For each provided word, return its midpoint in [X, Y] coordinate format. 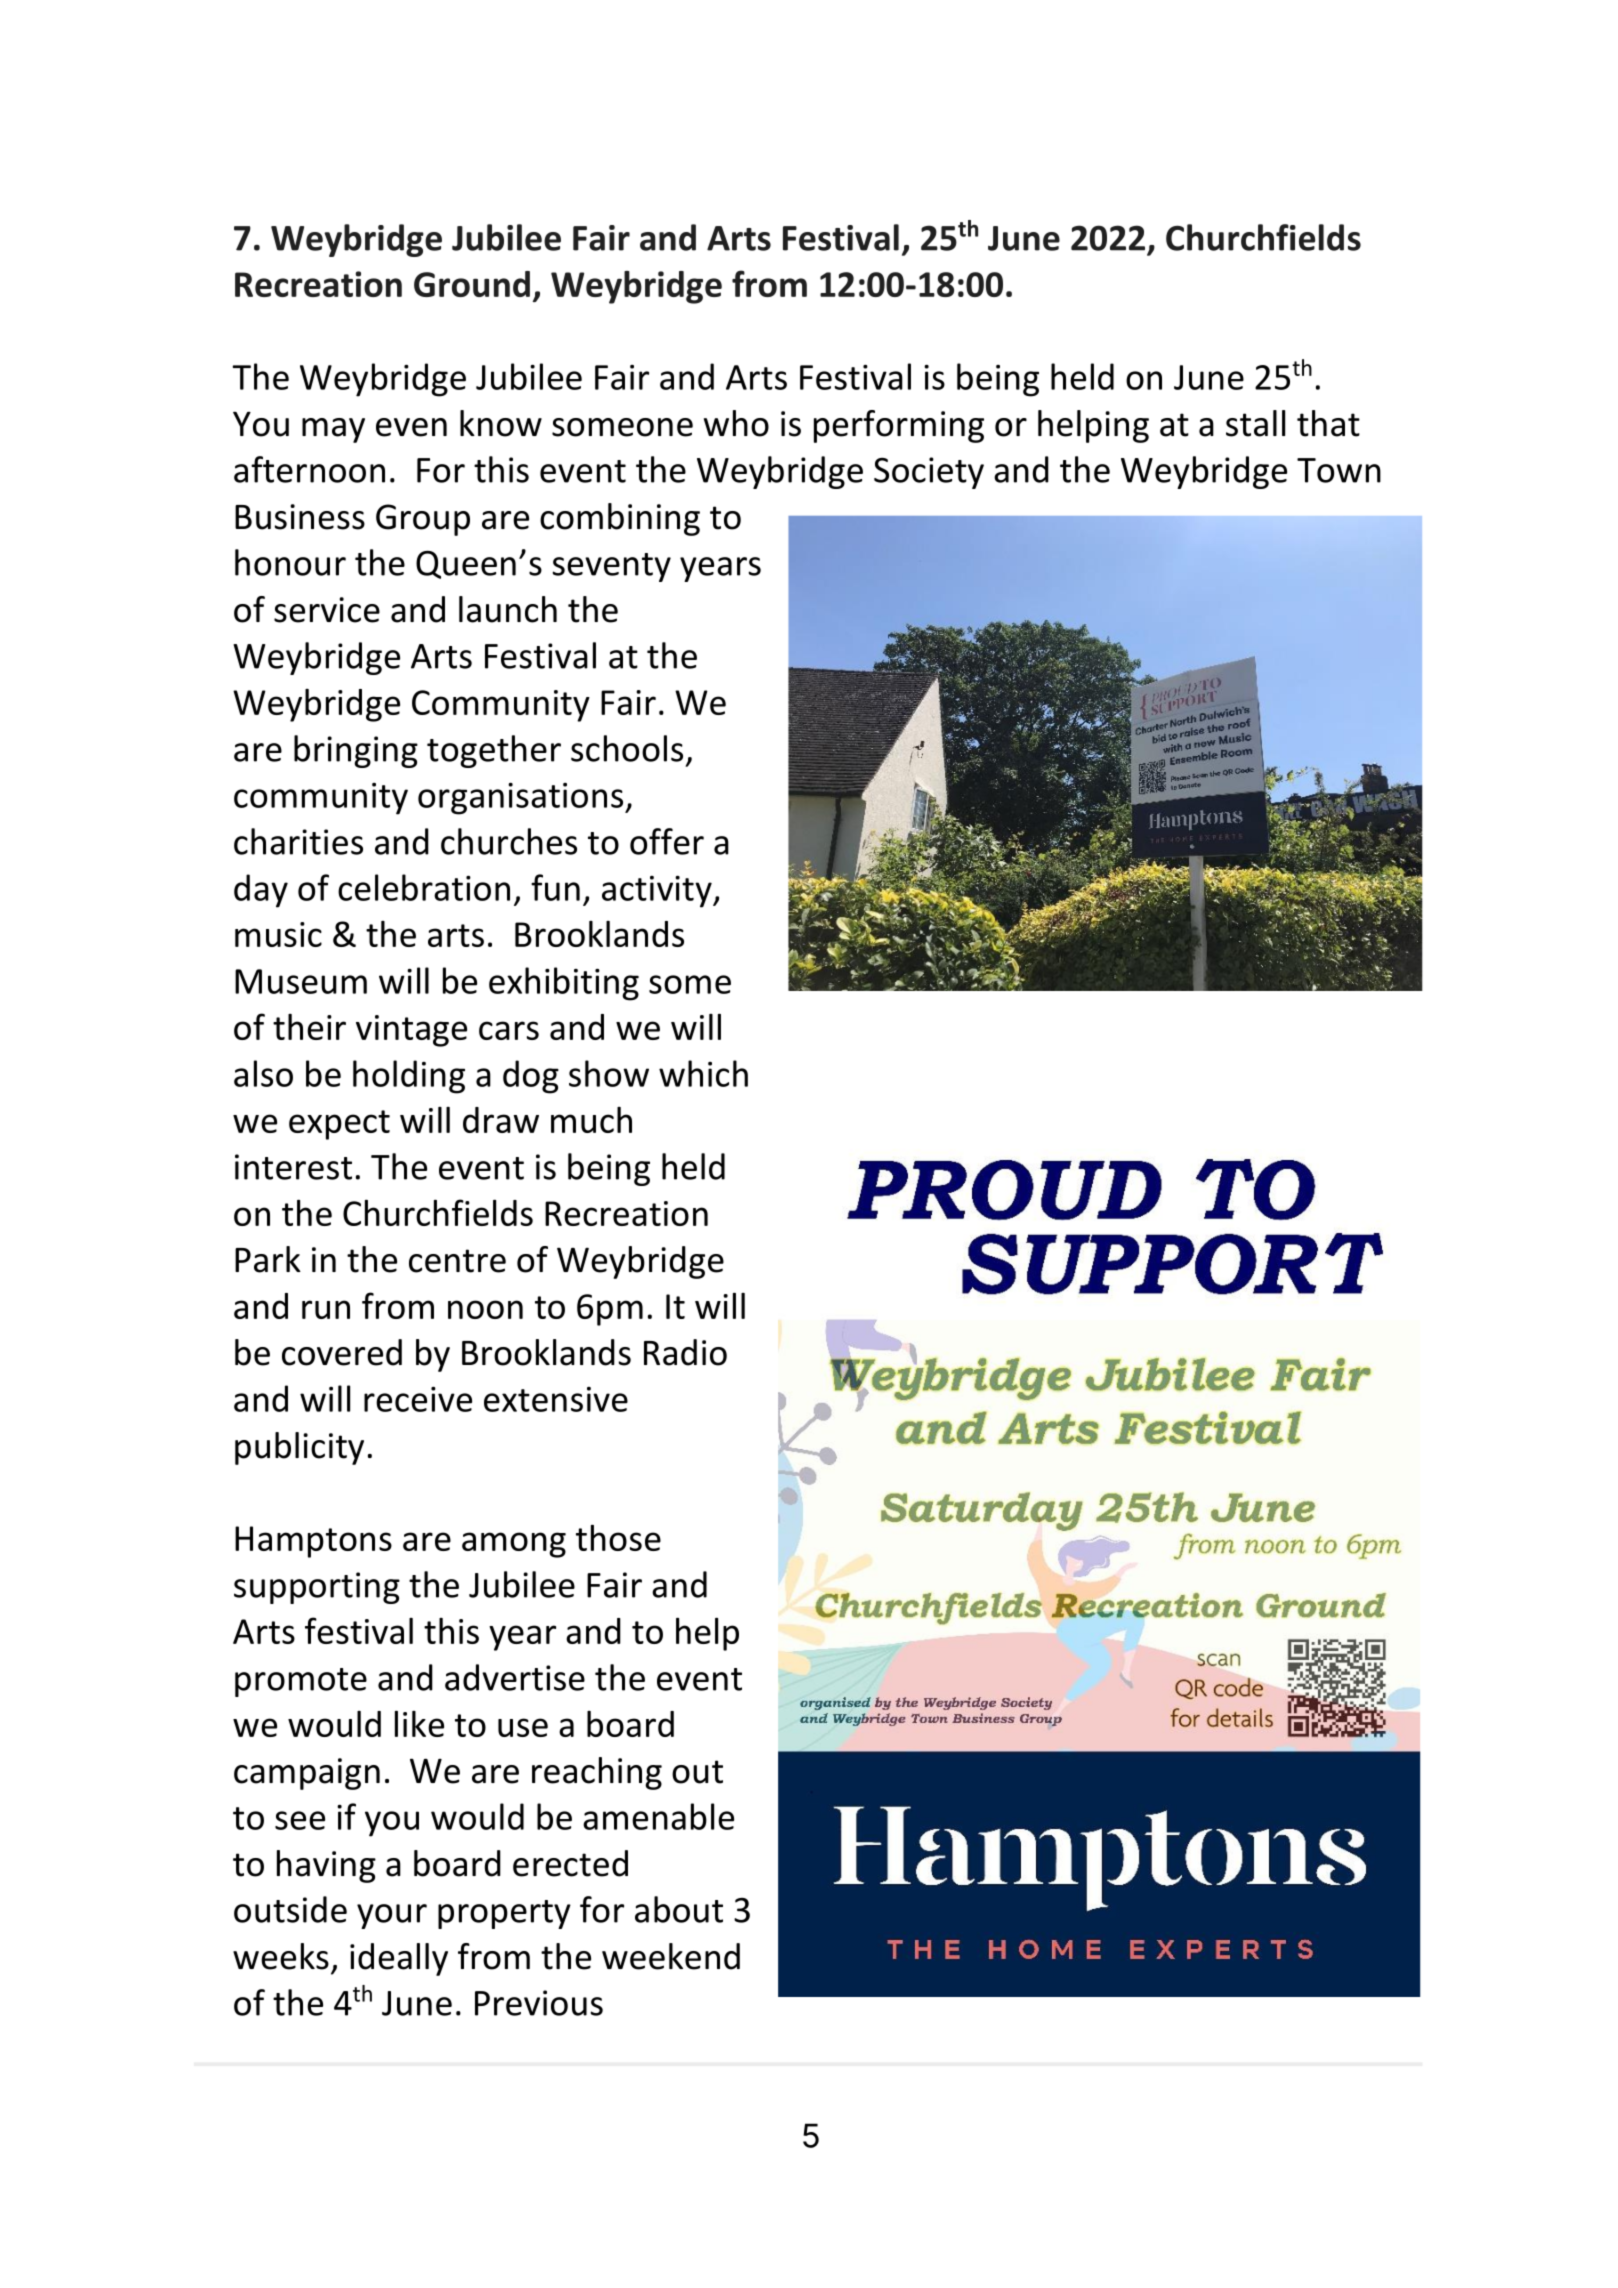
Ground [472, 284]
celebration [424, 887]
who [736, 423]
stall [1255, 423]
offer [667, 841]
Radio [685, 1352]
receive [418, 1399]
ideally [399, 1959]
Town [1339, 470]
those [618, 1538]
